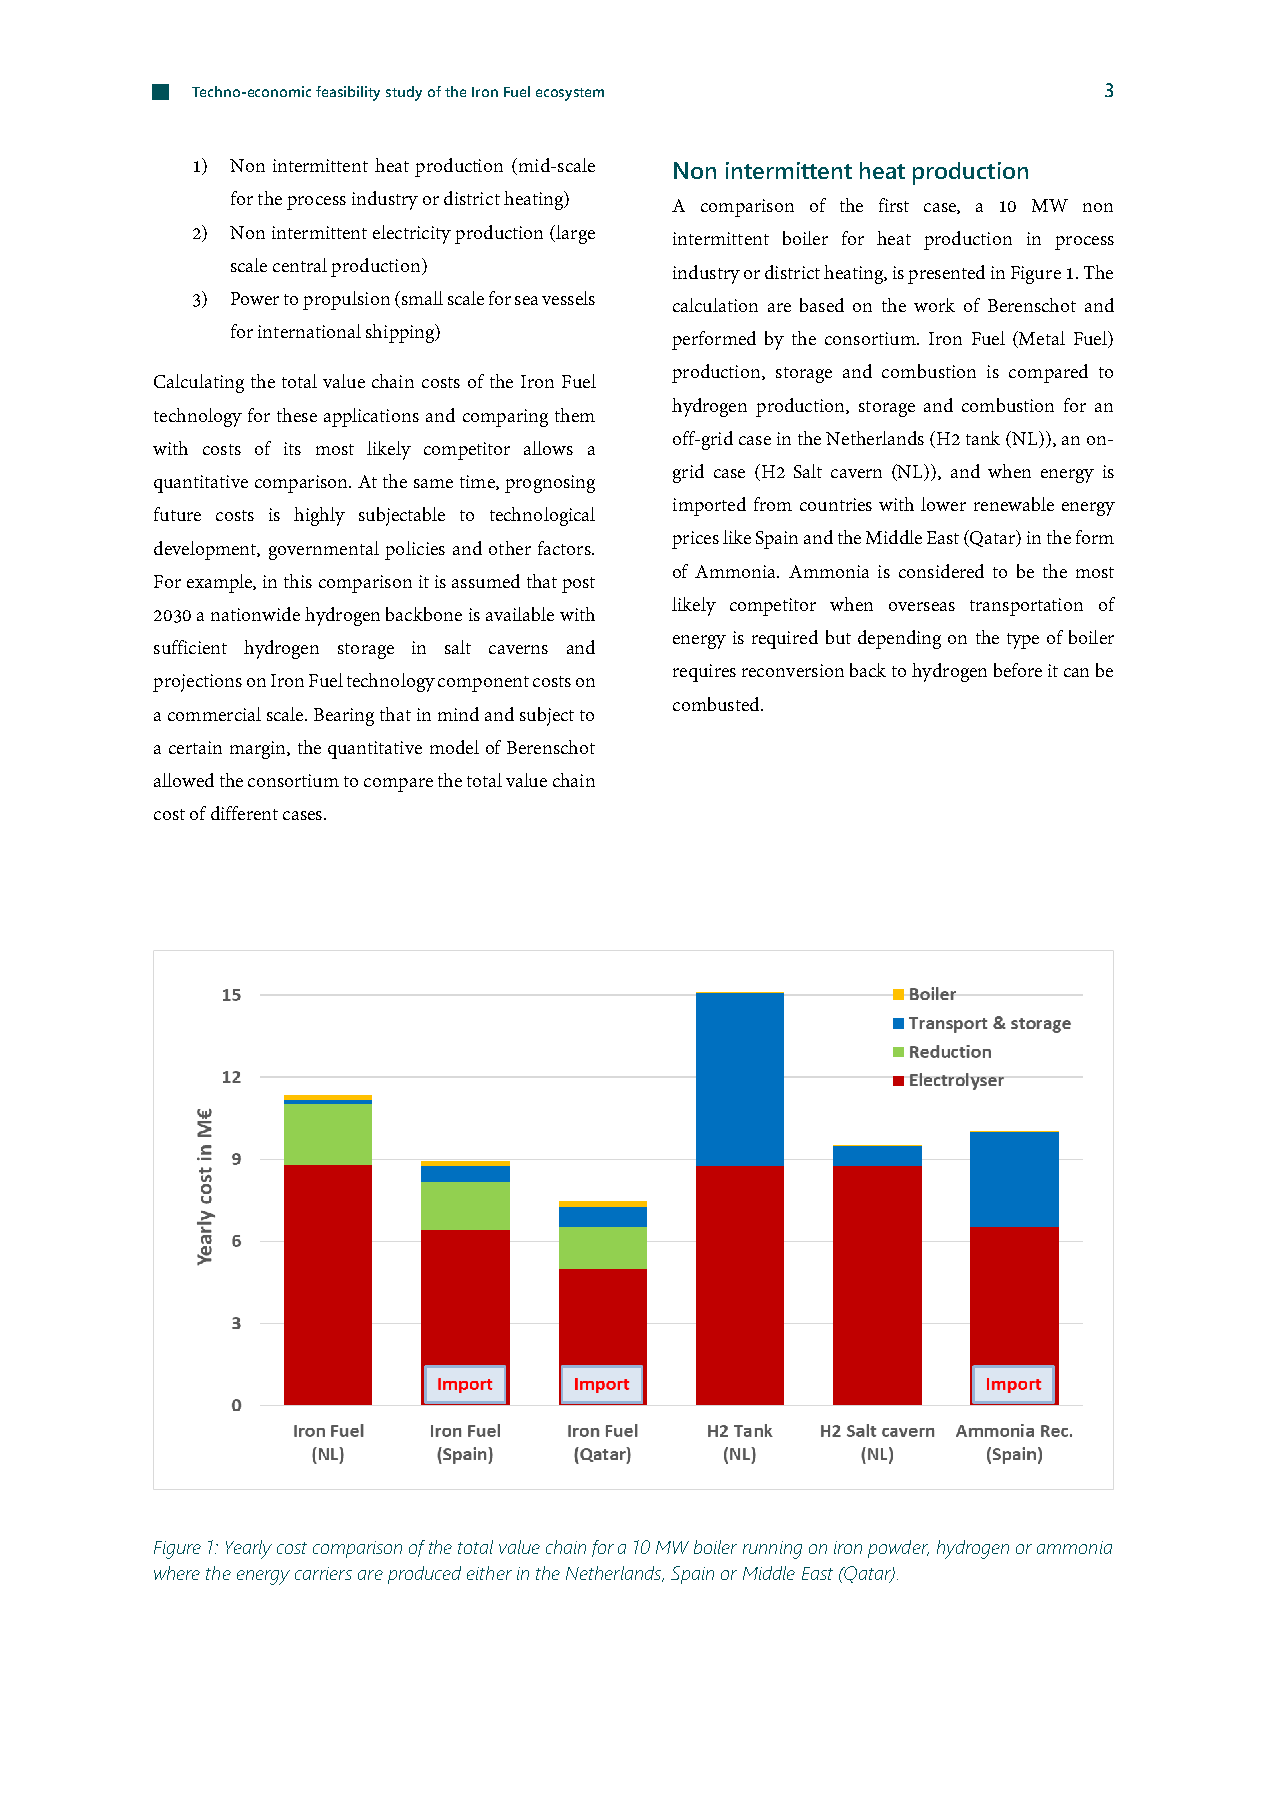 The image size is (1268, 1794). I want to click on different, so click(244, 813).
